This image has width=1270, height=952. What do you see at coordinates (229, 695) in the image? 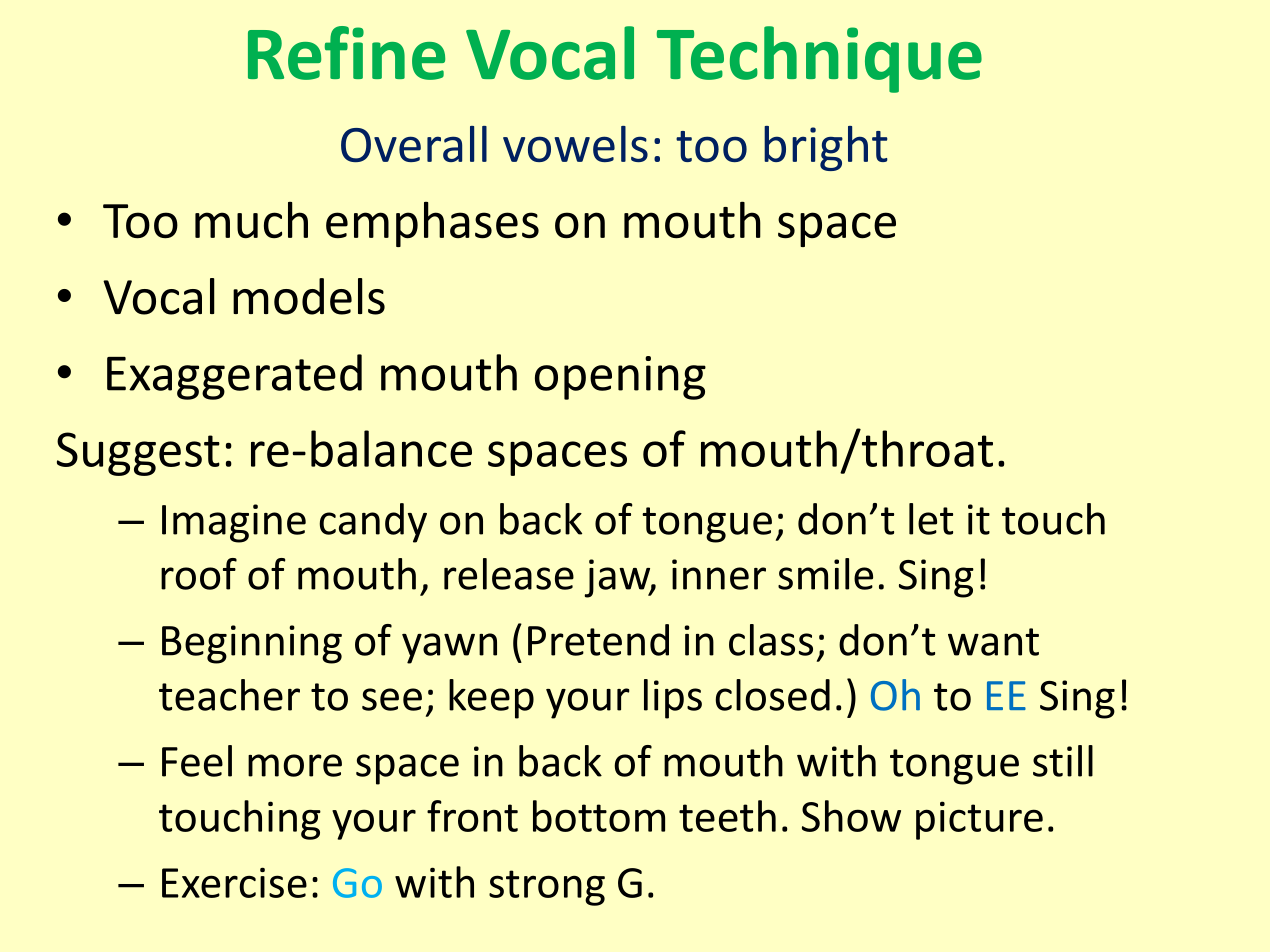
I see `teacher` at bounding box center [229, 695].
